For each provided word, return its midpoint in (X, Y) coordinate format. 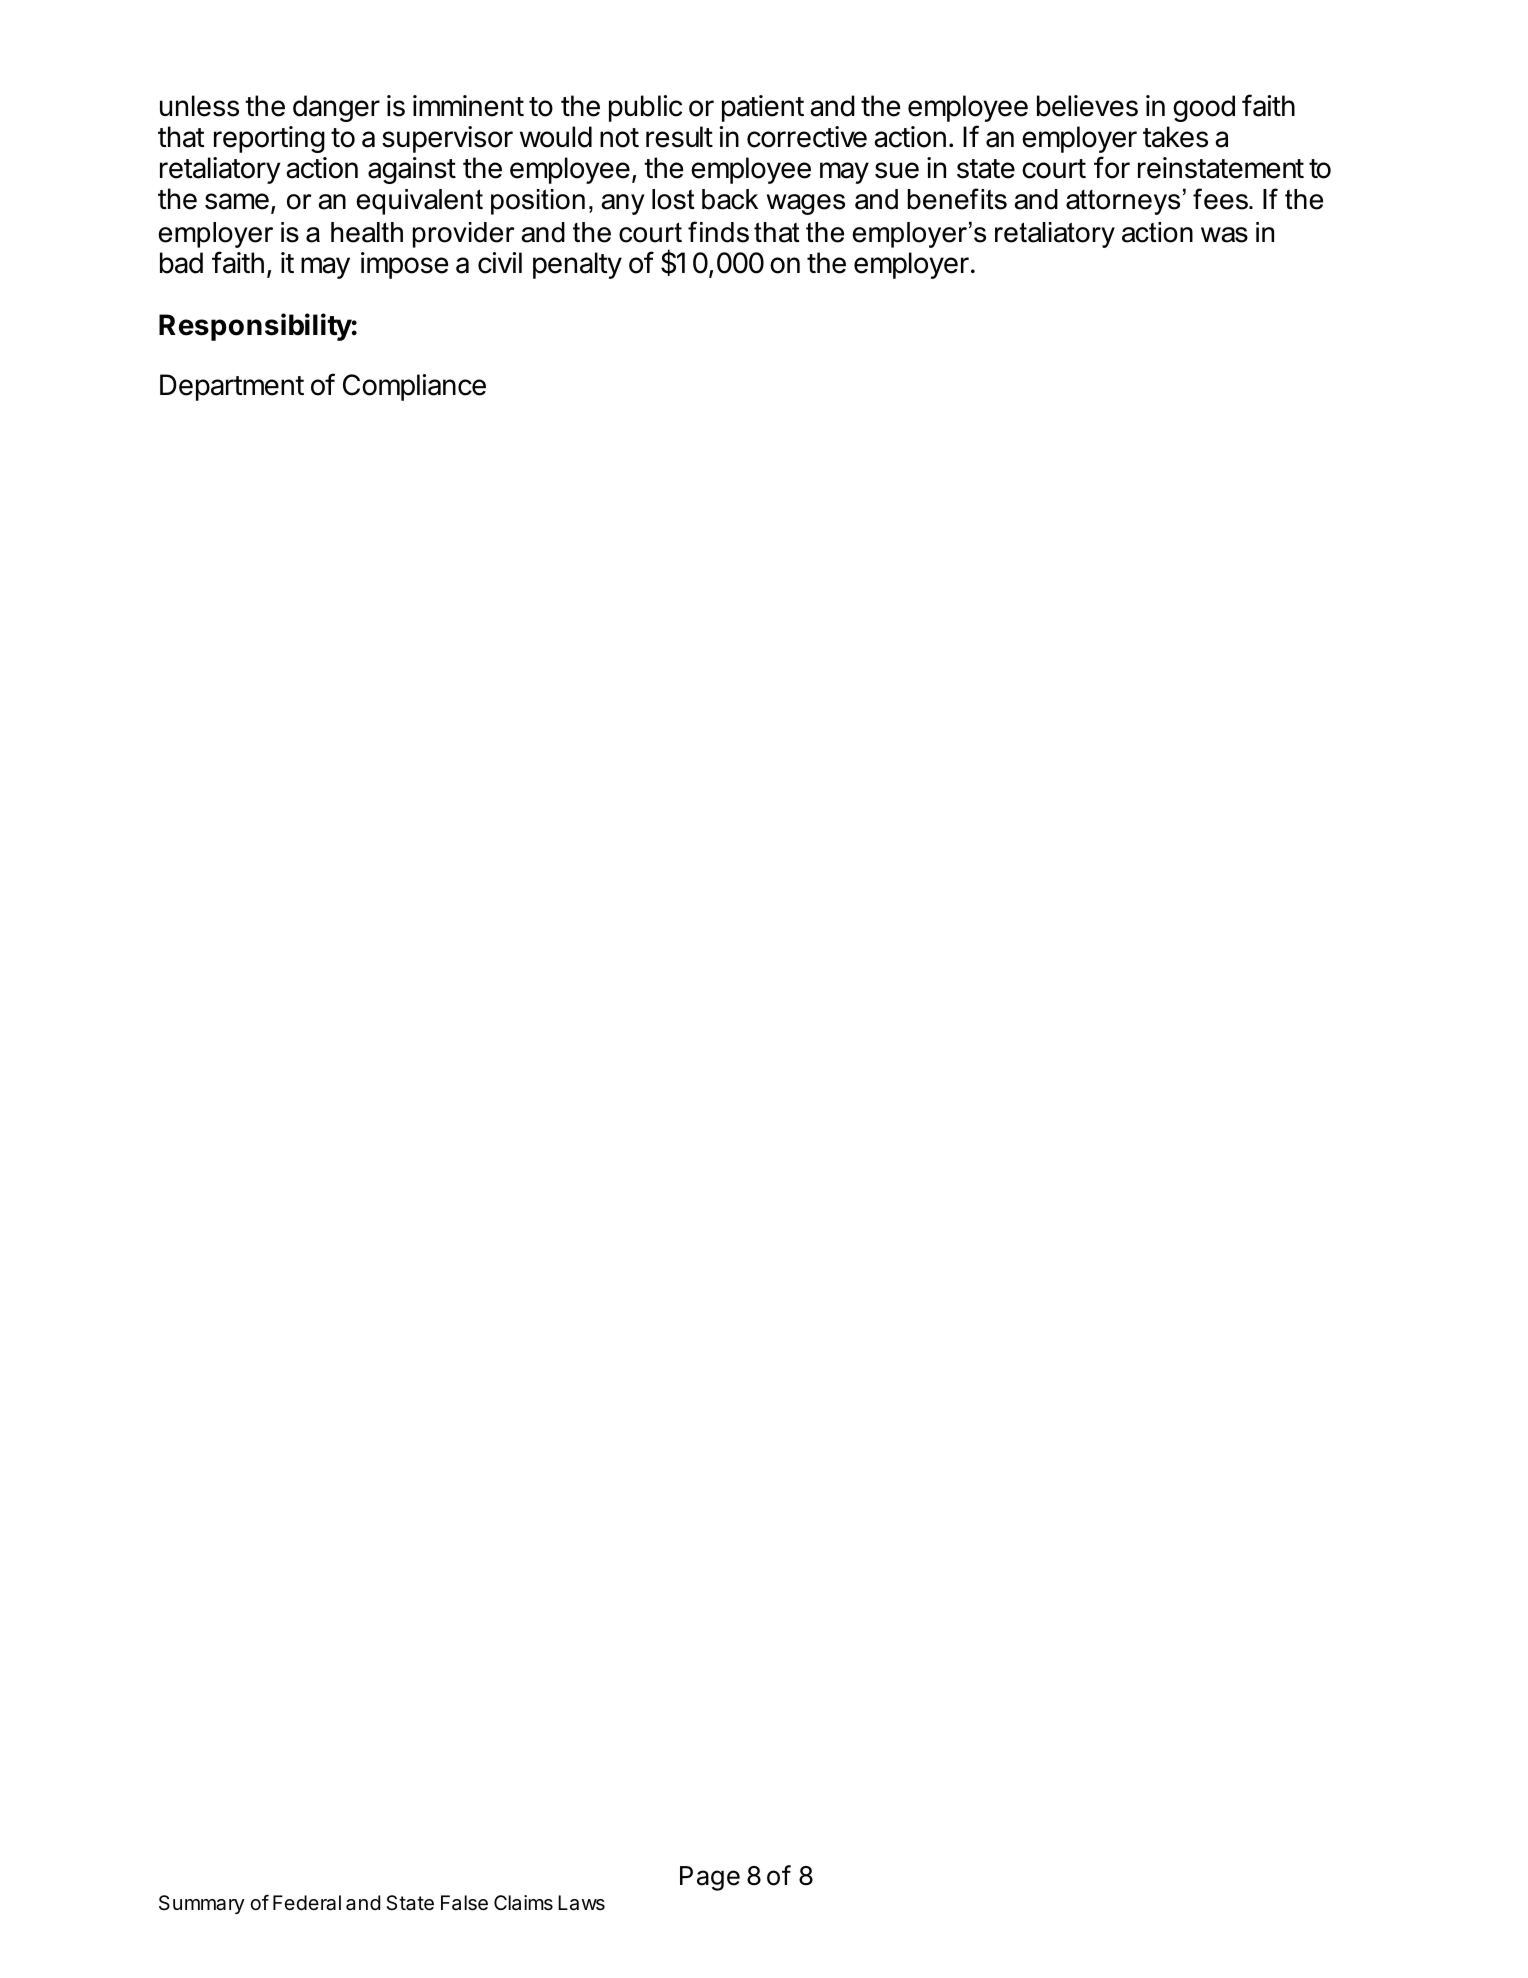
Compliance (414, 387)
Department (232, 387)
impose (404, 265)
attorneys (1123, 202)
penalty (577, 265)
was (1224, 235)
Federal (307, 1903)
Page (710, 1878)
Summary (202, 1904)
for (1112, 167)
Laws (581, 1903)
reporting (269, 139)
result (679, 137)
